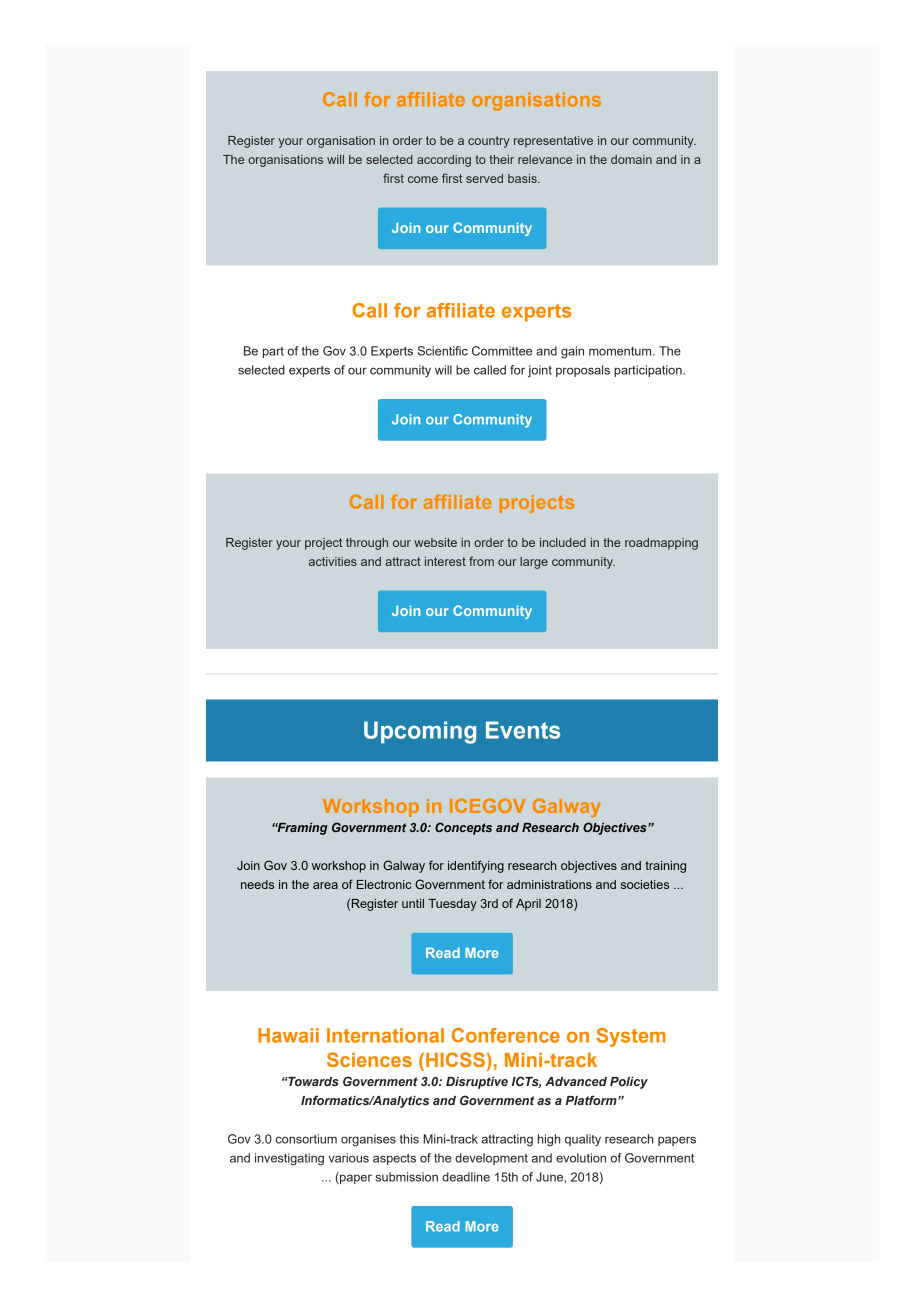  Describe the element at coordinates (563, 542) in the screenshot. I see `included` at that location.
